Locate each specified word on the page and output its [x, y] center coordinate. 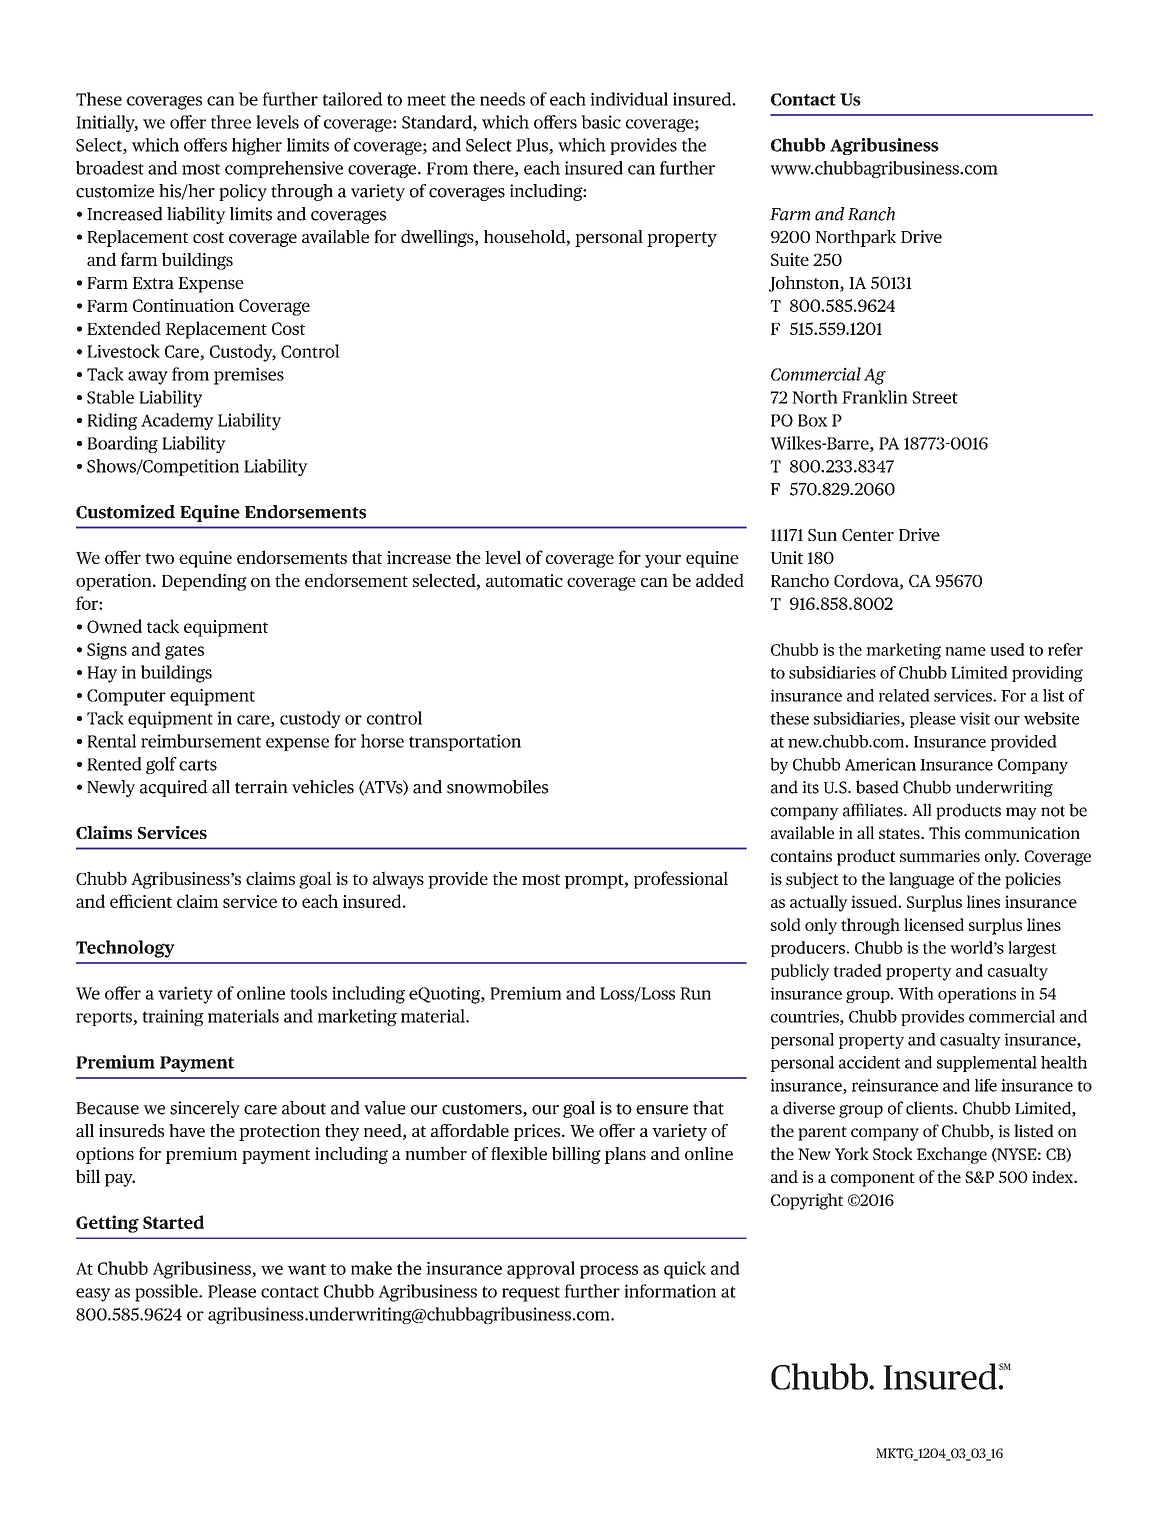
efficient [141, 901]
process [609, 1272]
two [159, 558]
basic [601, 122]
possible [167, 1293]
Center [868, 535]
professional [681, 880]
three [231, 122]
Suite [790, 259]
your [663, 561]
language [921, 880]
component [873, 1179]
